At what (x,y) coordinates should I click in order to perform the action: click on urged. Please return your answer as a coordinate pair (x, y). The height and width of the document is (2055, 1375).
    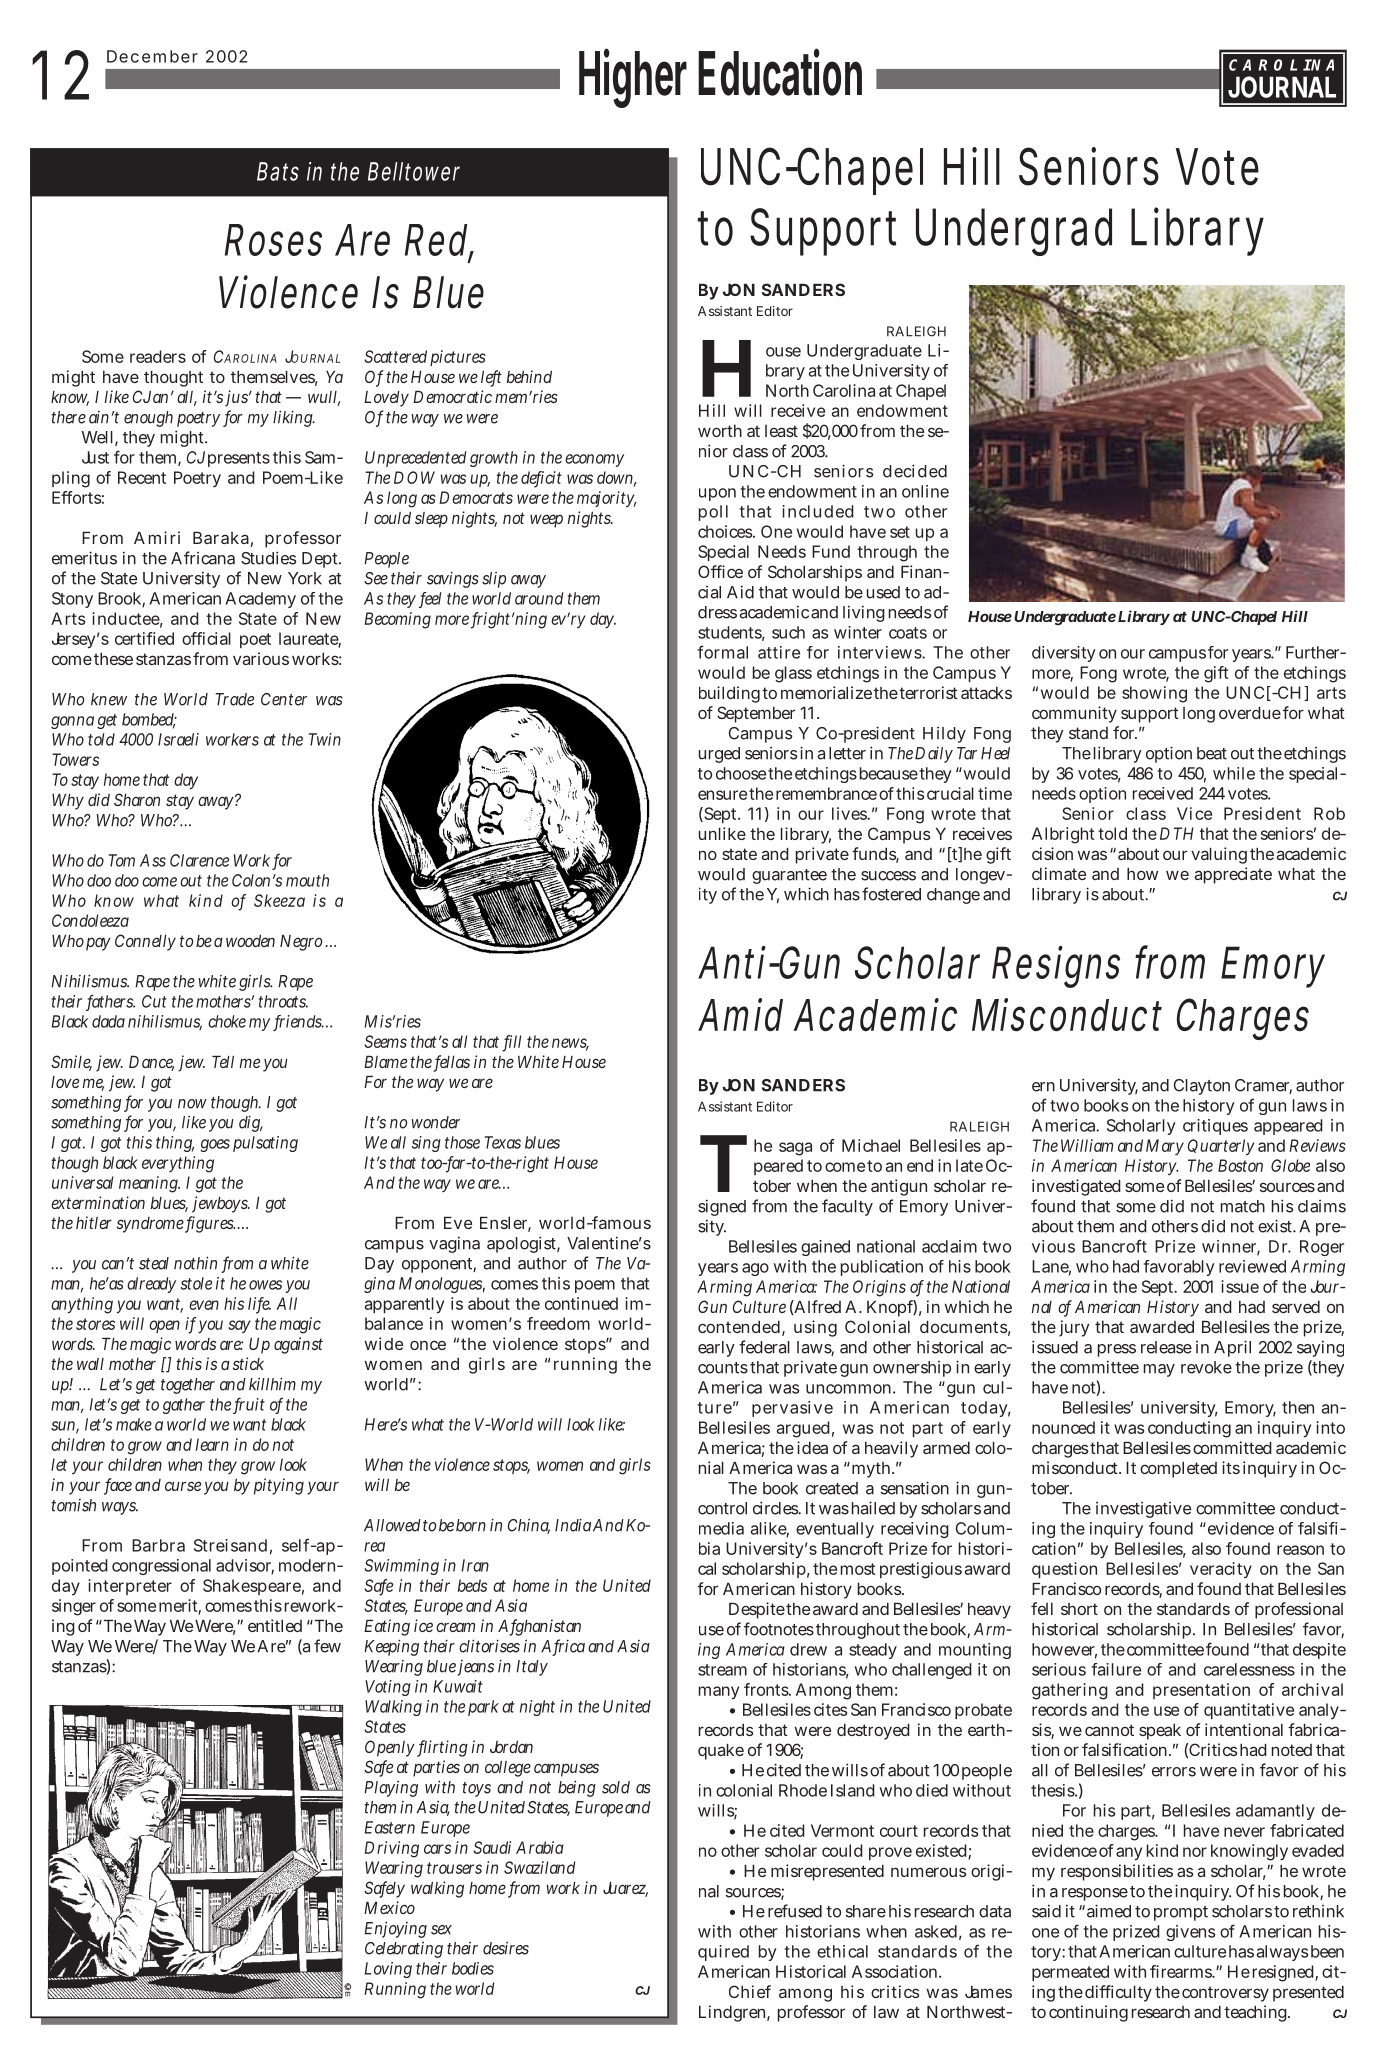
    Looking at the image, I should click on (719, 755).
